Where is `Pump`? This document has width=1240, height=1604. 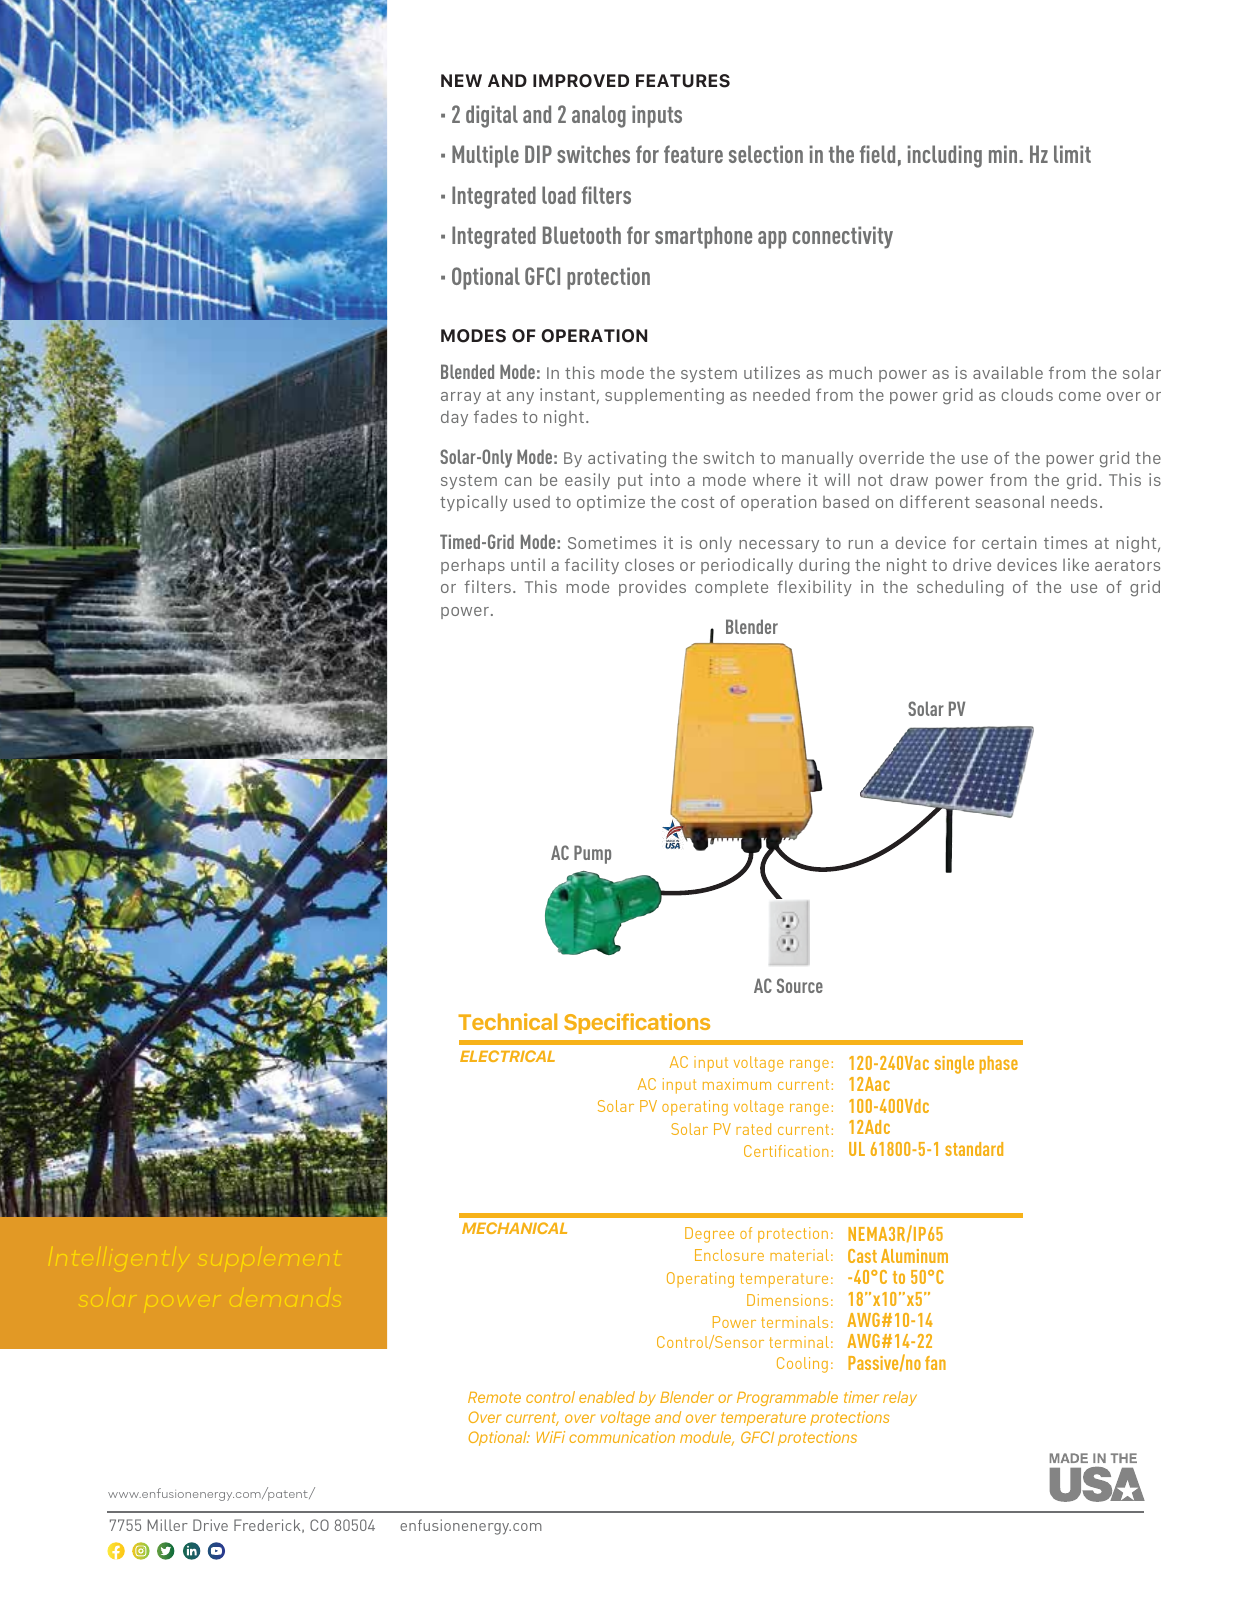
Pump is located at coordinates (592, 854).
